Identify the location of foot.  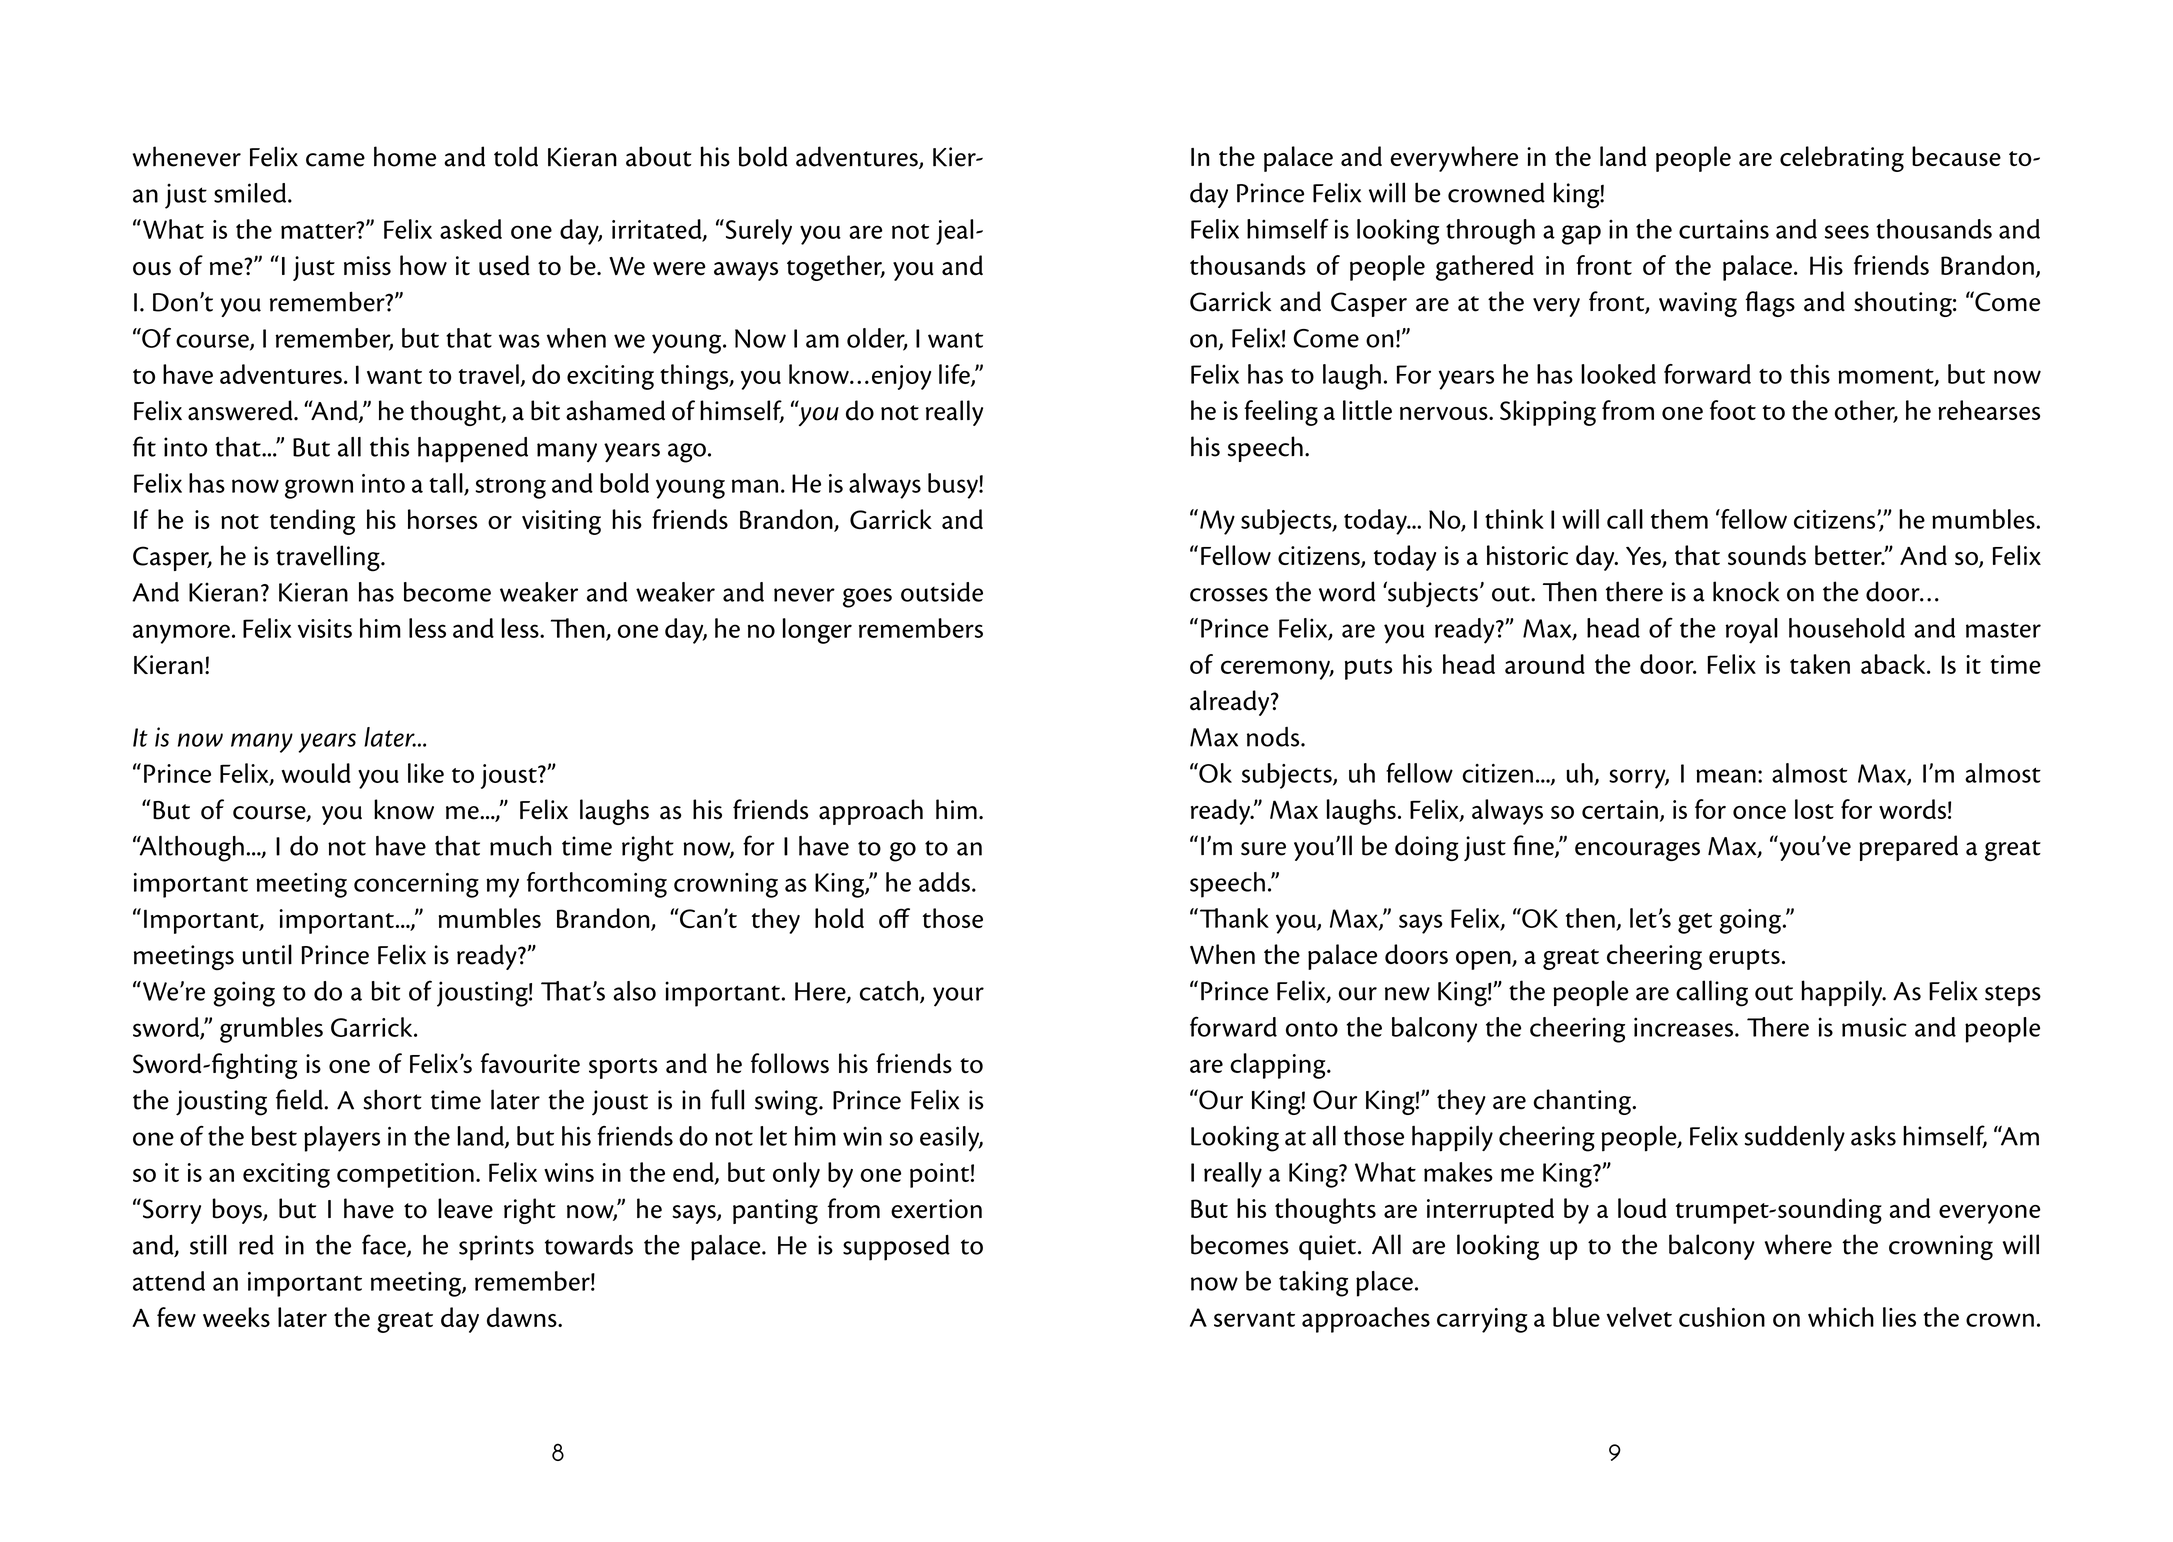
(1733, 410).
